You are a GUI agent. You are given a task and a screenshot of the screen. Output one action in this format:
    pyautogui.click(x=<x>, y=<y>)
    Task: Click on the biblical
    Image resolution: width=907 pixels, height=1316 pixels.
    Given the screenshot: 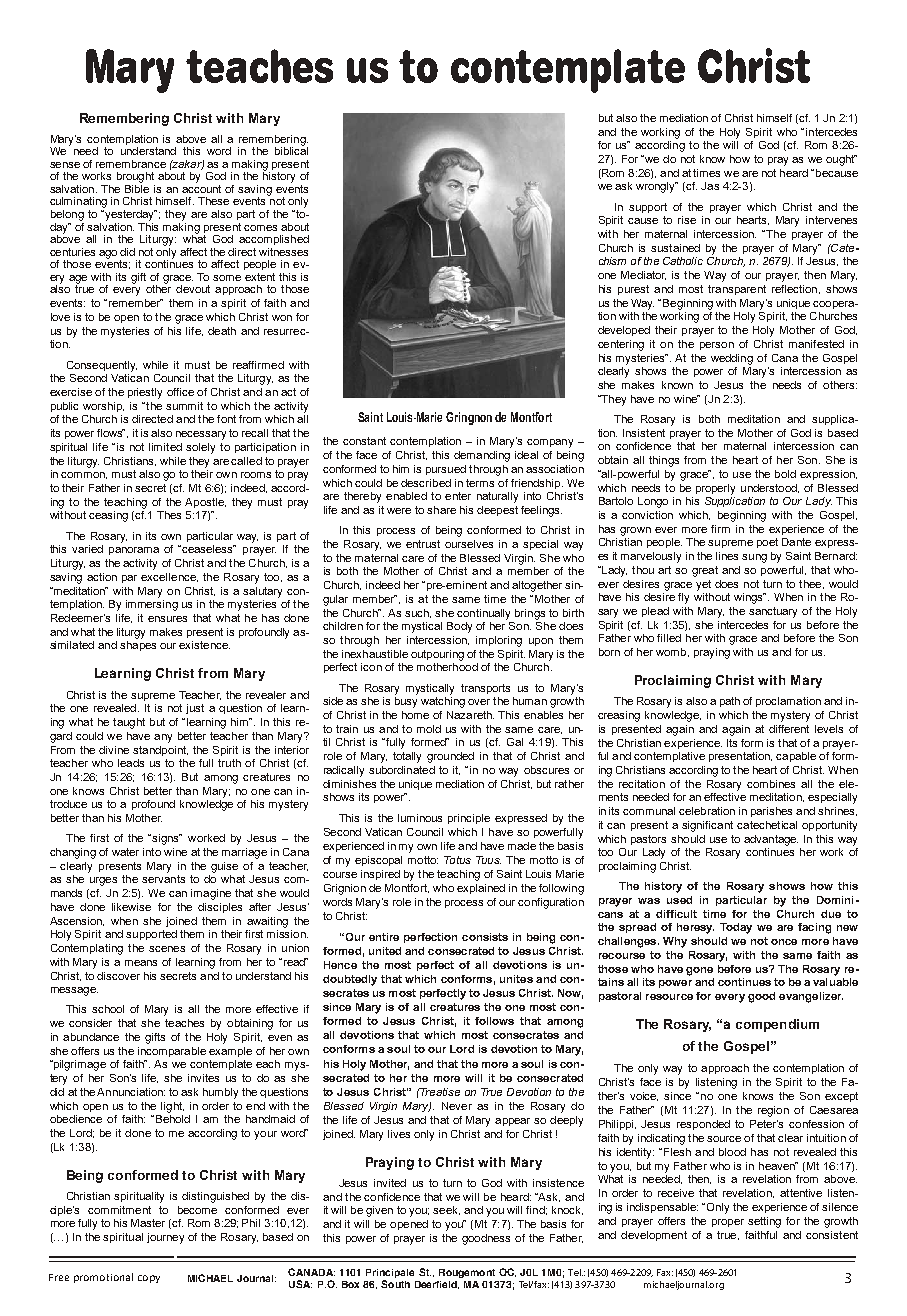 What is the action you would take?
    pyautogui.click(x=291, y=149)
